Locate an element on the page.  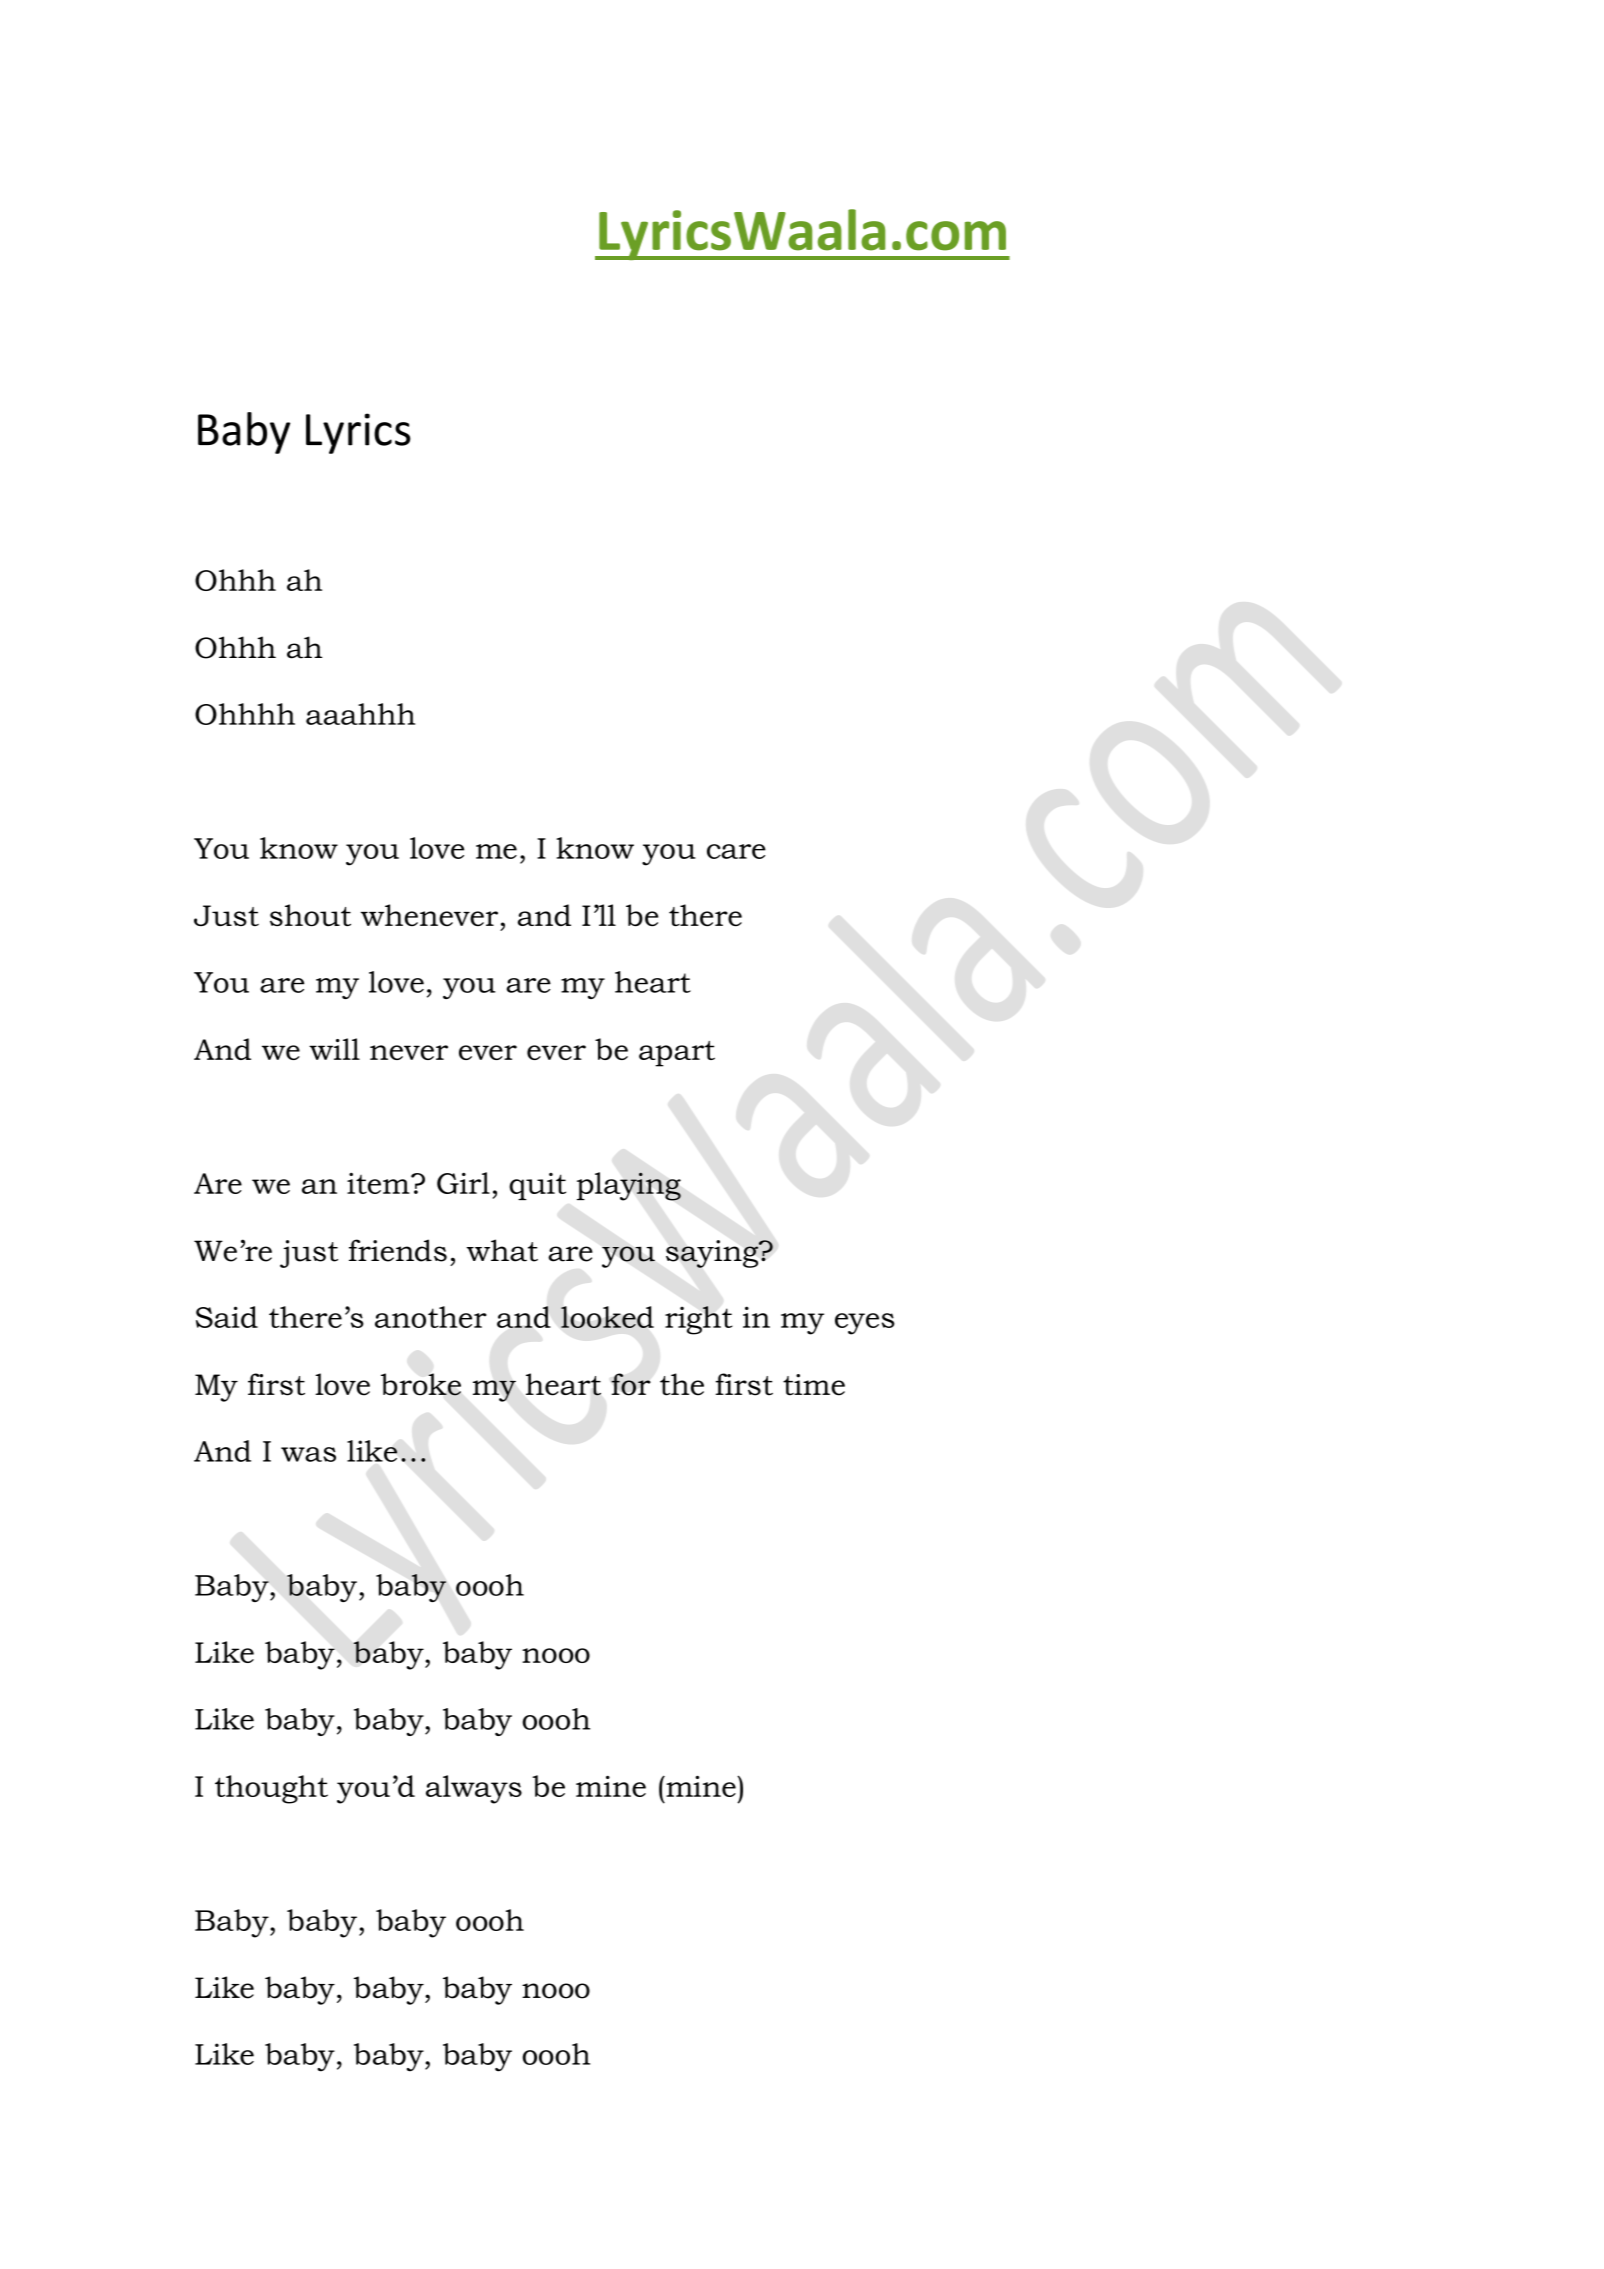
thought is located at coordinates (271, 1789).
